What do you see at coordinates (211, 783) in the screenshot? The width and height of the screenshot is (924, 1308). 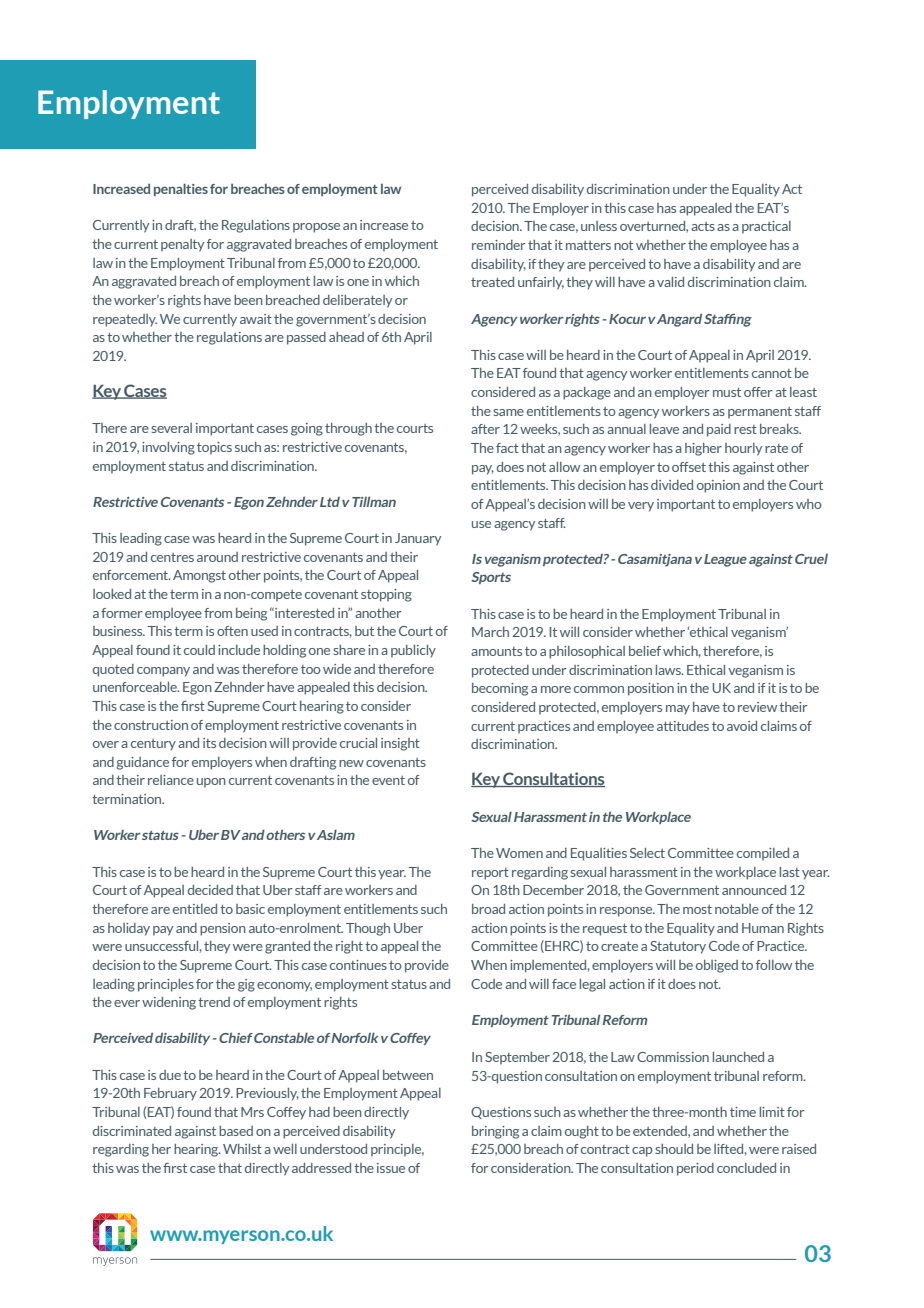 I see `upon` at bounding box center [211, 783].
